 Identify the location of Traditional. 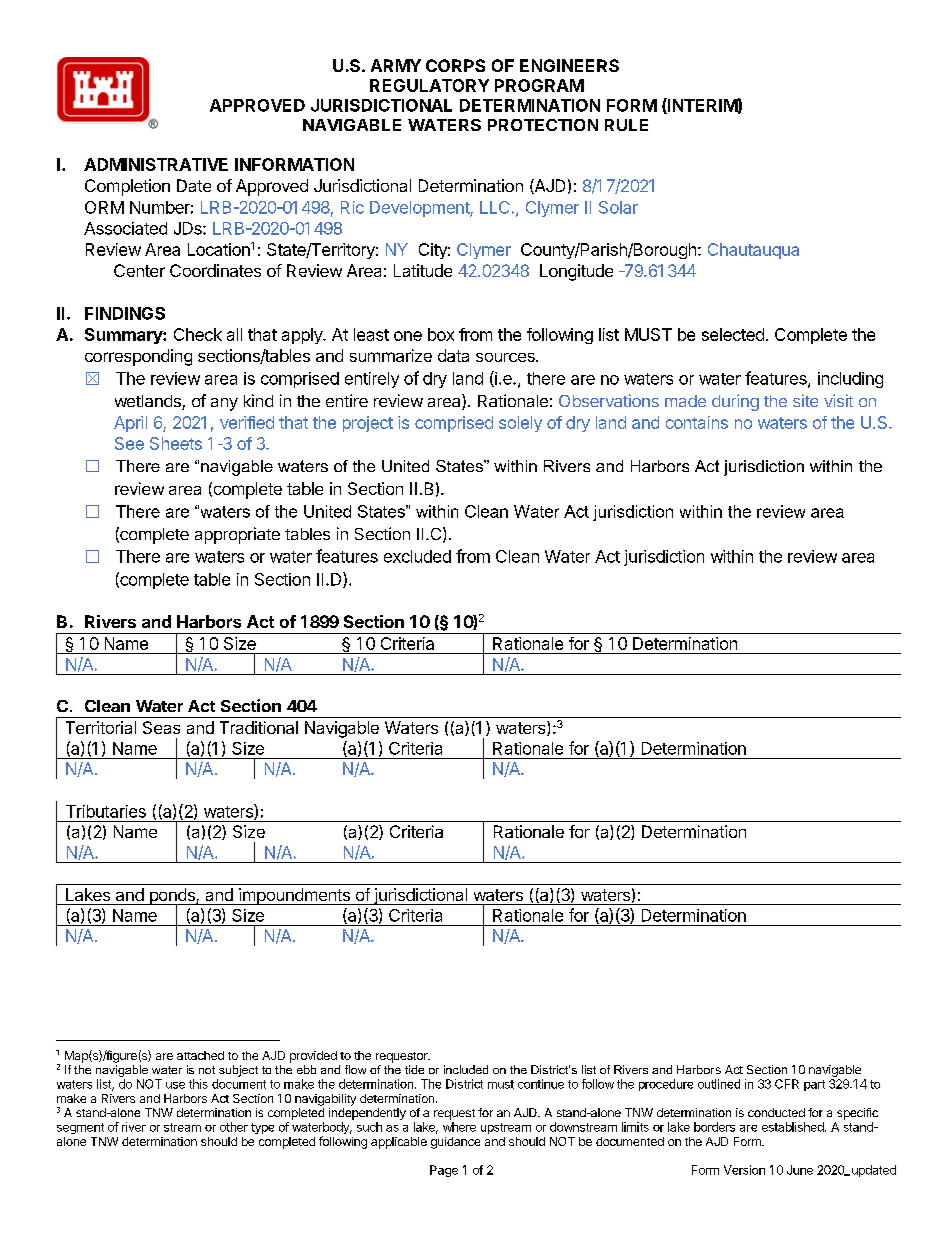
(259, 727).
